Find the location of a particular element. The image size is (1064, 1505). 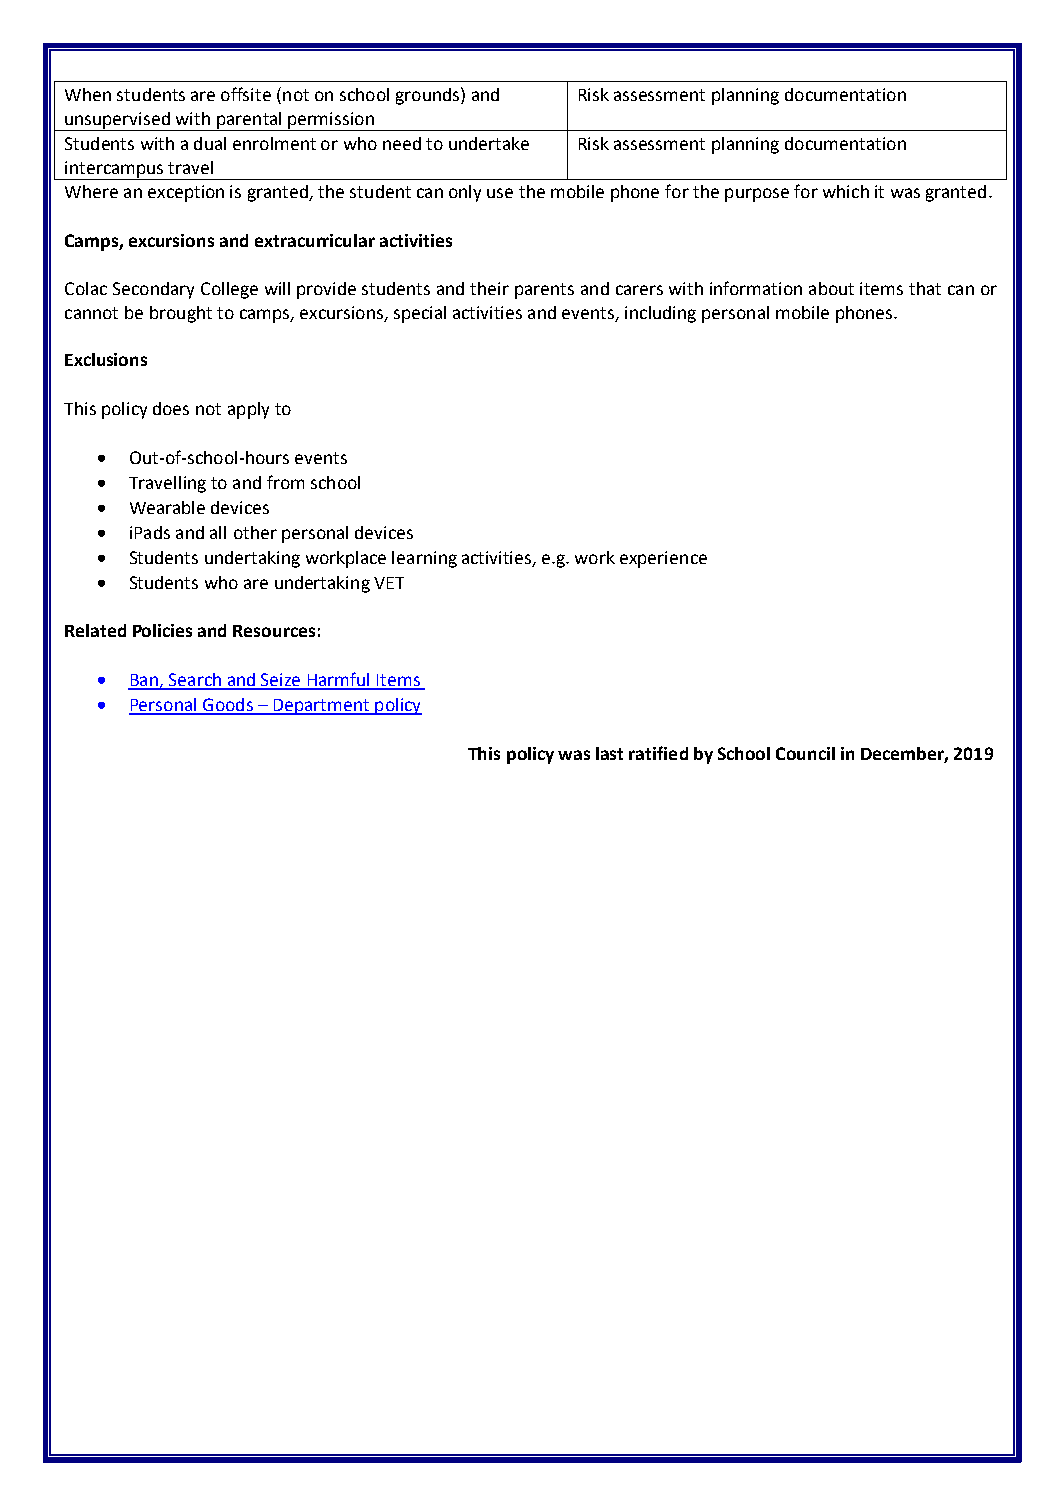

learning is located at coordinates (424, 559).
